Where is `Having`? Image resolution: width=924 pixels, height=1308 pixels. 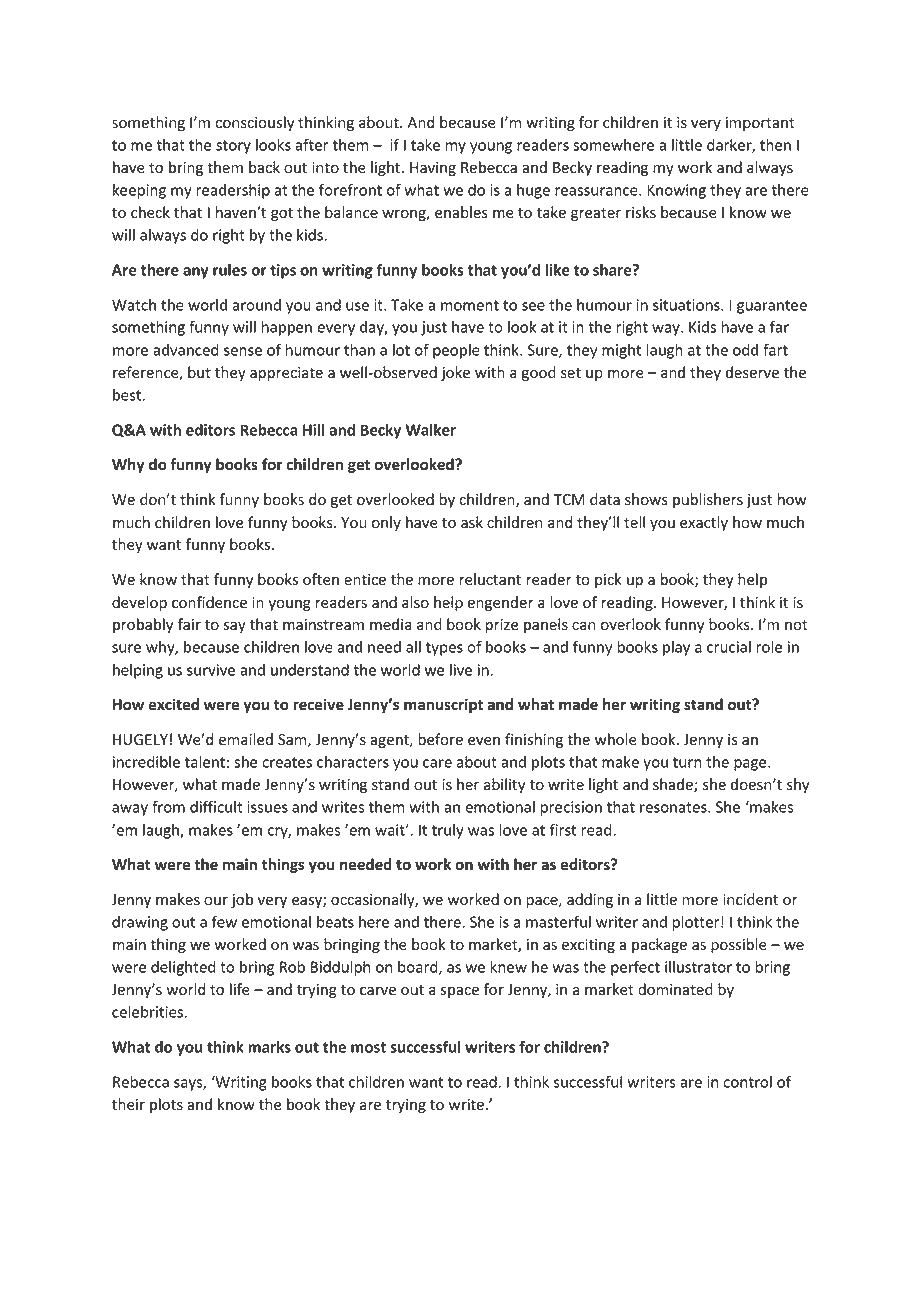 Having is located at coordinates (433, 169).
